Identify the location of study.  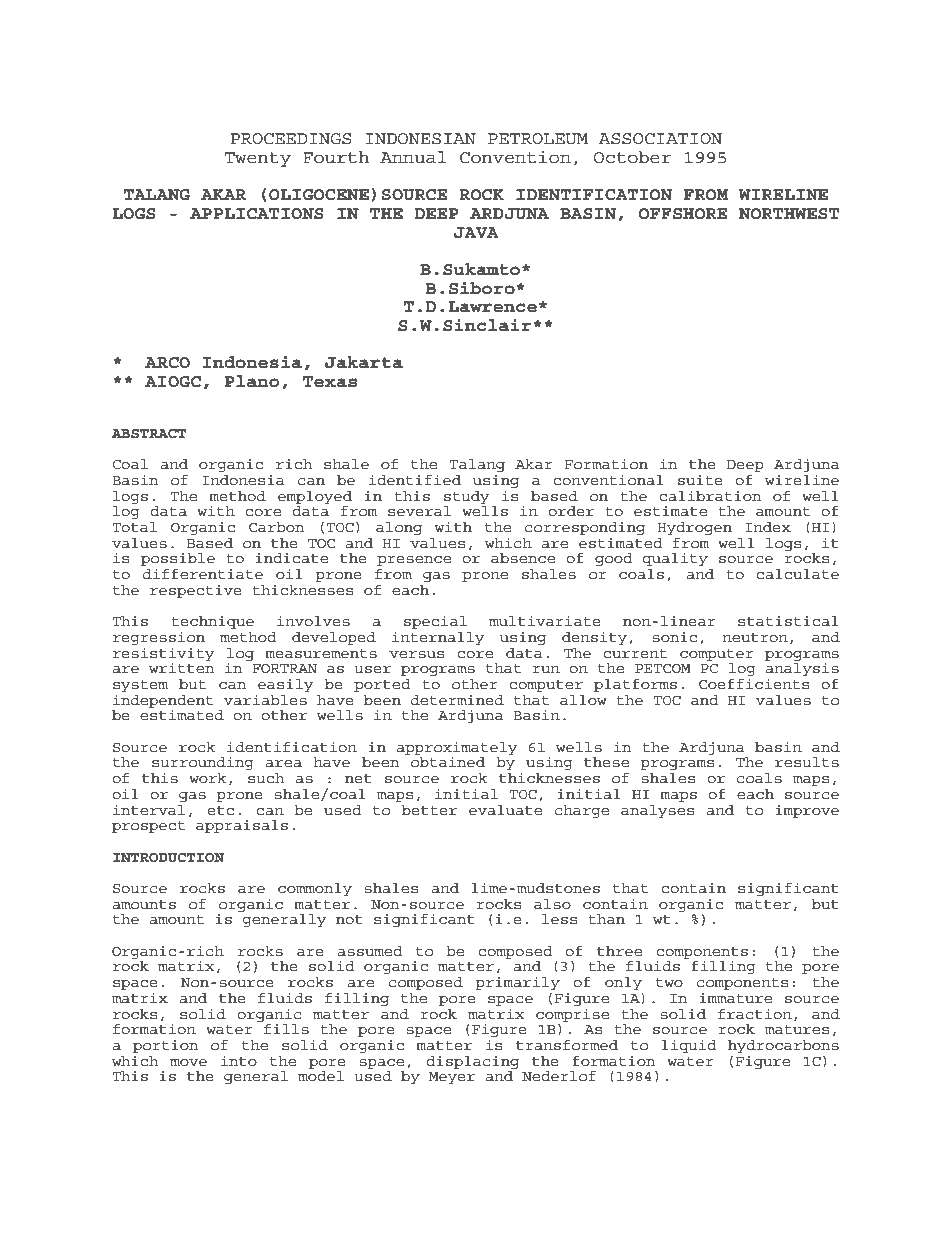
(467, 497).
